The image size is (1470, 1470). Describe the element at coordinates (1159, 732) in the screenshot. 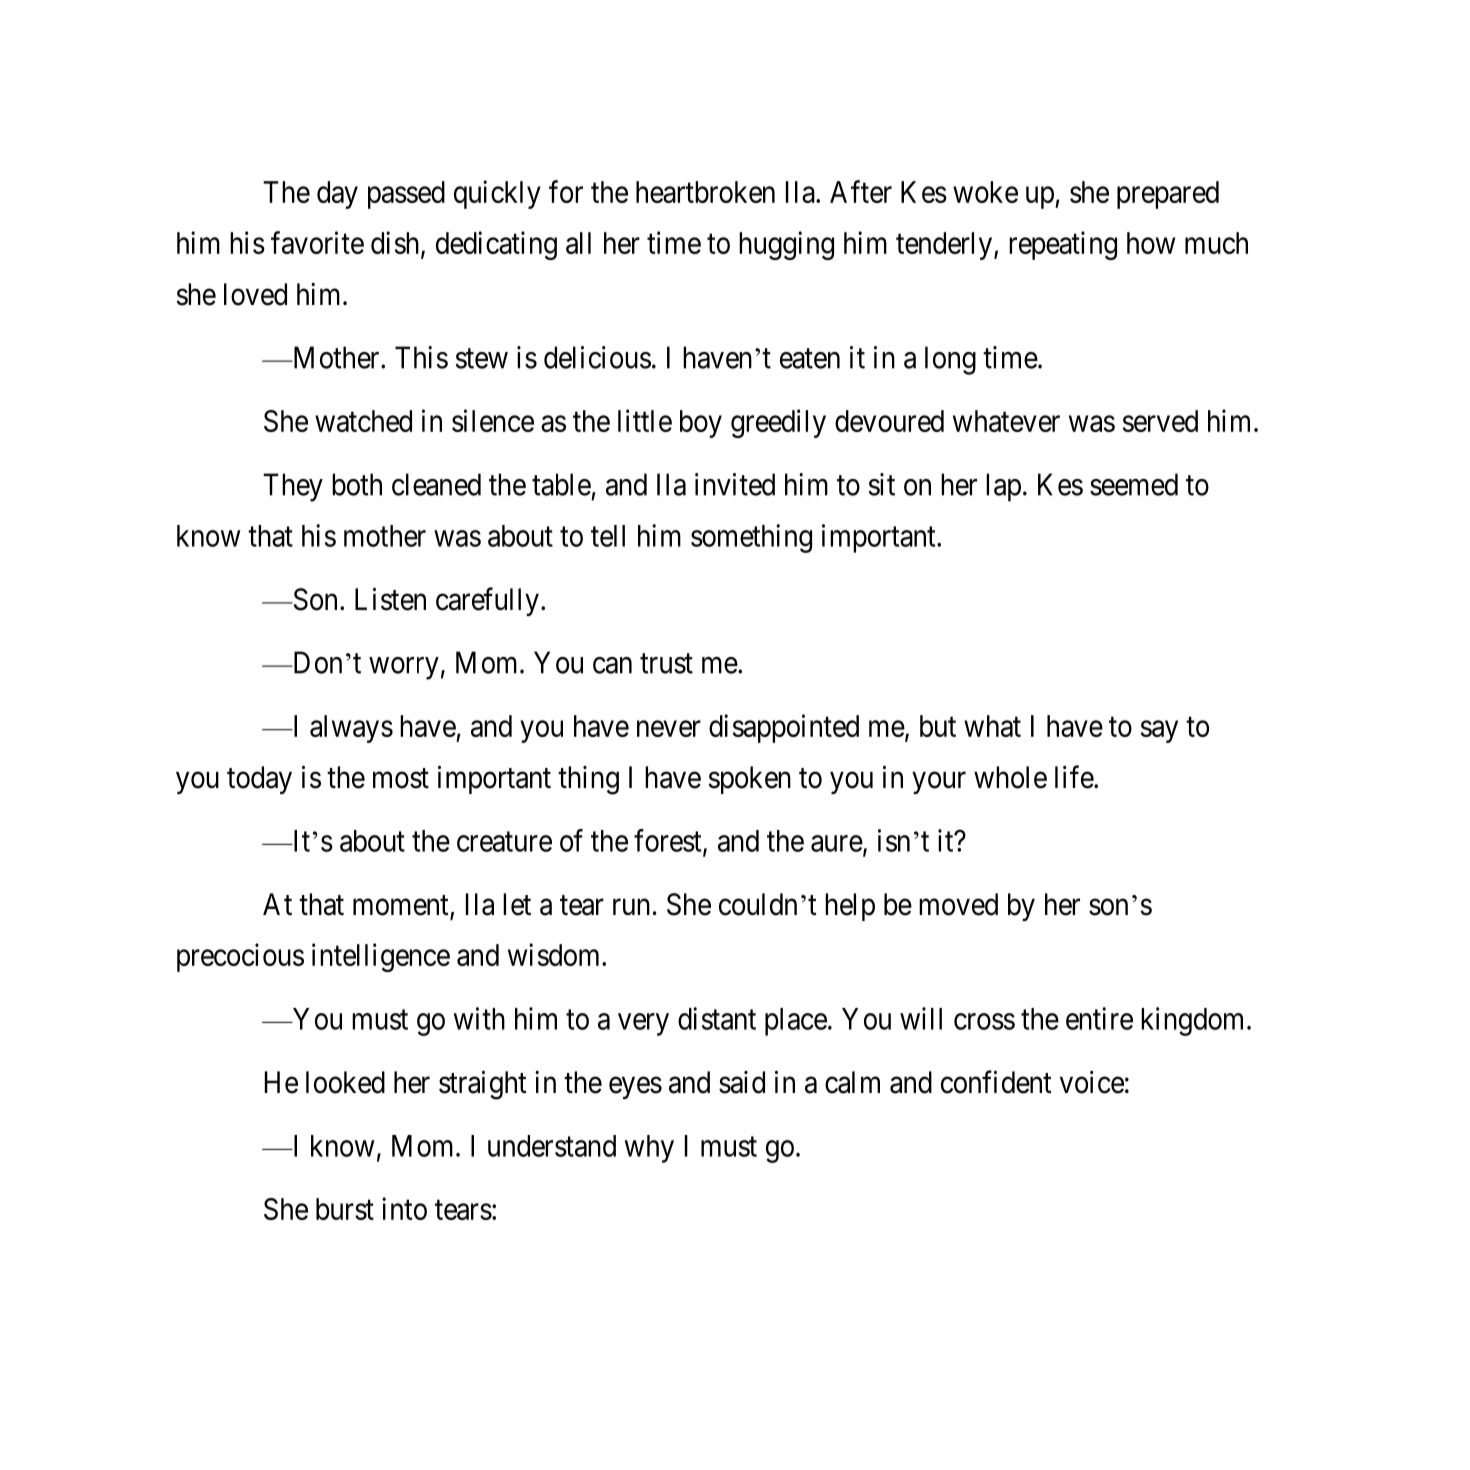

I see `say` at that location.
